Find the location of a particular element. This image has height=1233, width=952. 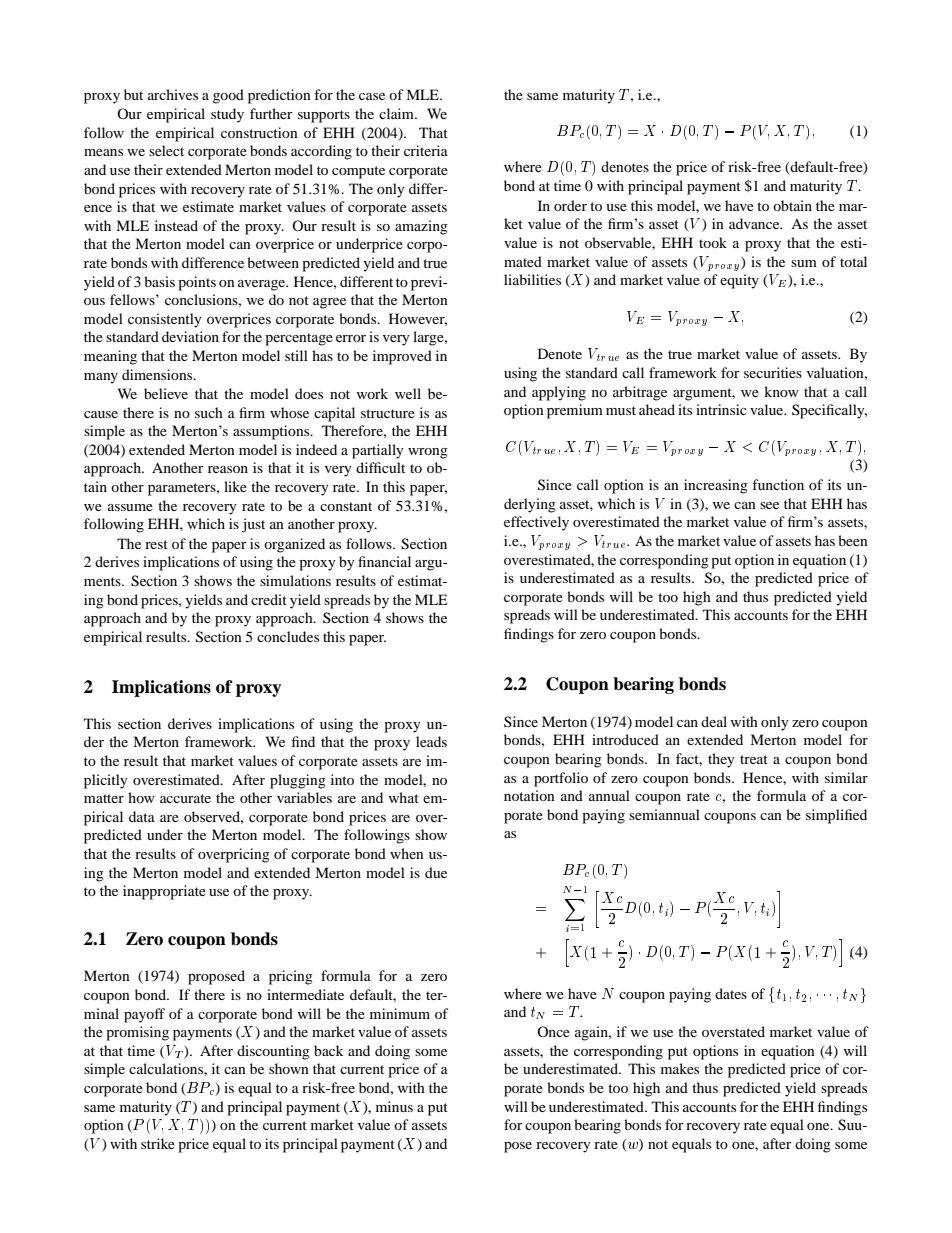

credit is located at coordinates (269, 599).
